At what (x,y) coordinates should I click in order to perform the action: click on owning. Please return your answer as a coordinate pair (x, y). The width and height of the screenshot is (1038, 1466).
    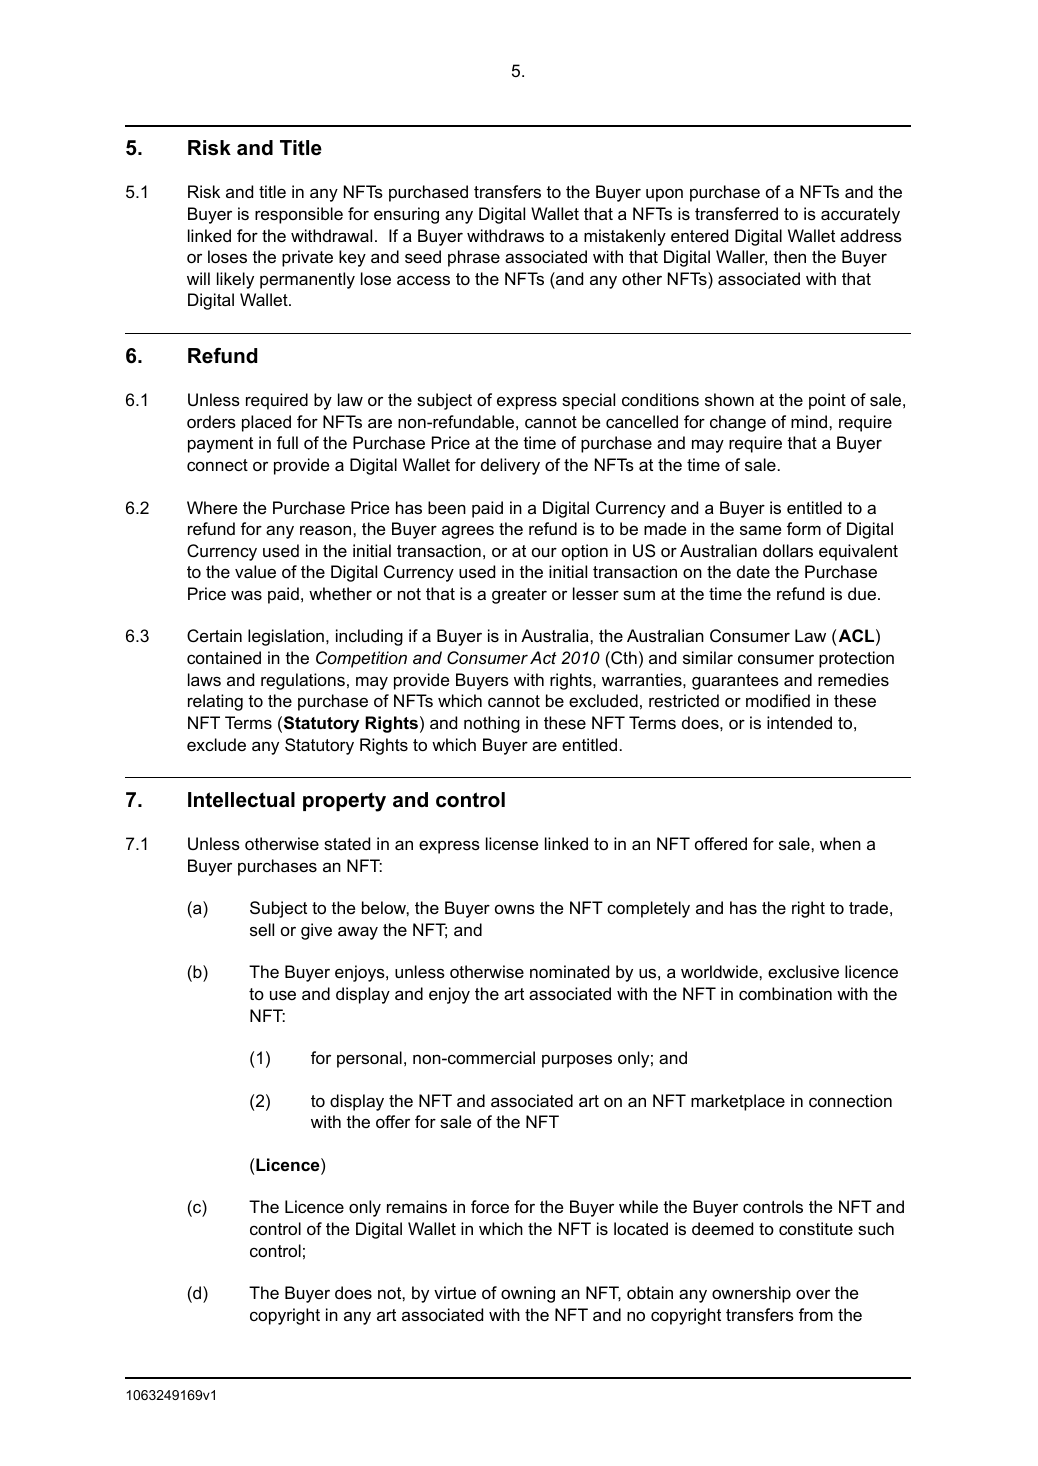
    Looking at the image, I should click on (528, 1294).
